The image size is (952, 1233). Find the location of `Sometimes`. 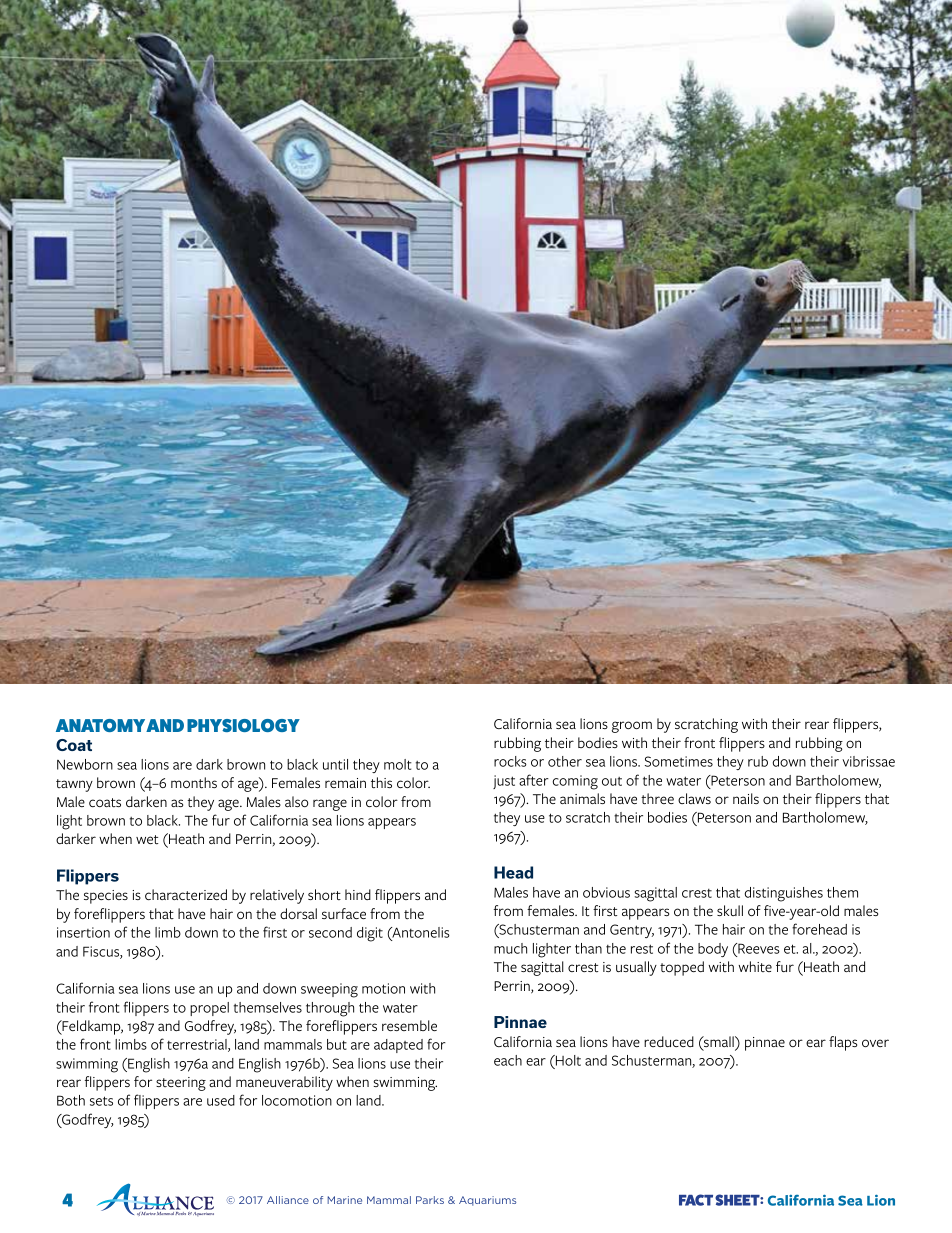

Sometimes is located at coordinates (679, 761).
